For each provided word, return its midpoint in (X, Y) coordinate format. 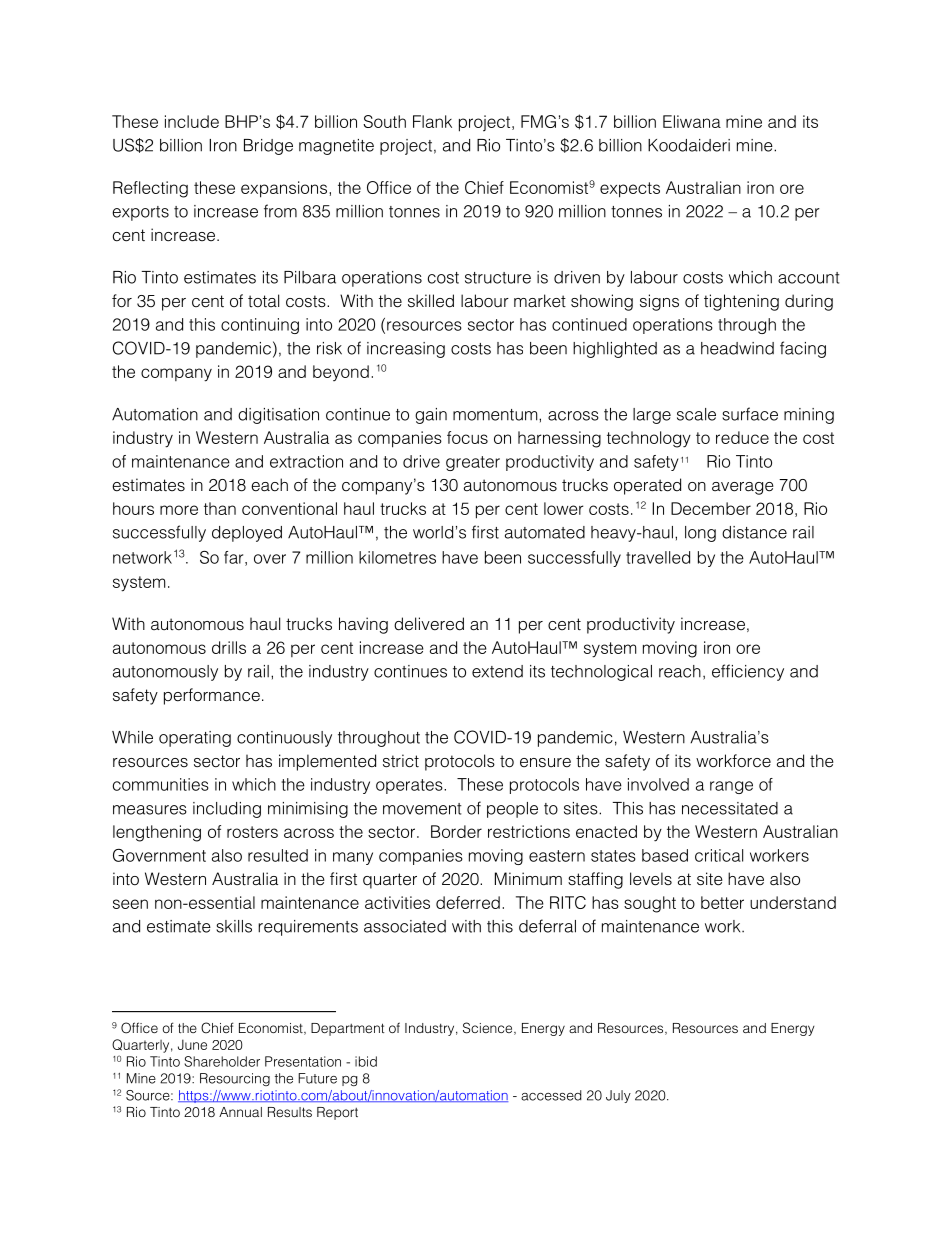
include (192, 121)
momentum (496, 415)
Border (456, 831)
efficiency (748, 672)
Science (489, 1028)
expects (630, 190)
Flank (432, 121)
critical (719, 855)
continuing (260, 326)
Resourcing (235, 1079)
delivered (429, 624)
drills (229, 647)
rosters (252, 832)
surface (750, 414)
